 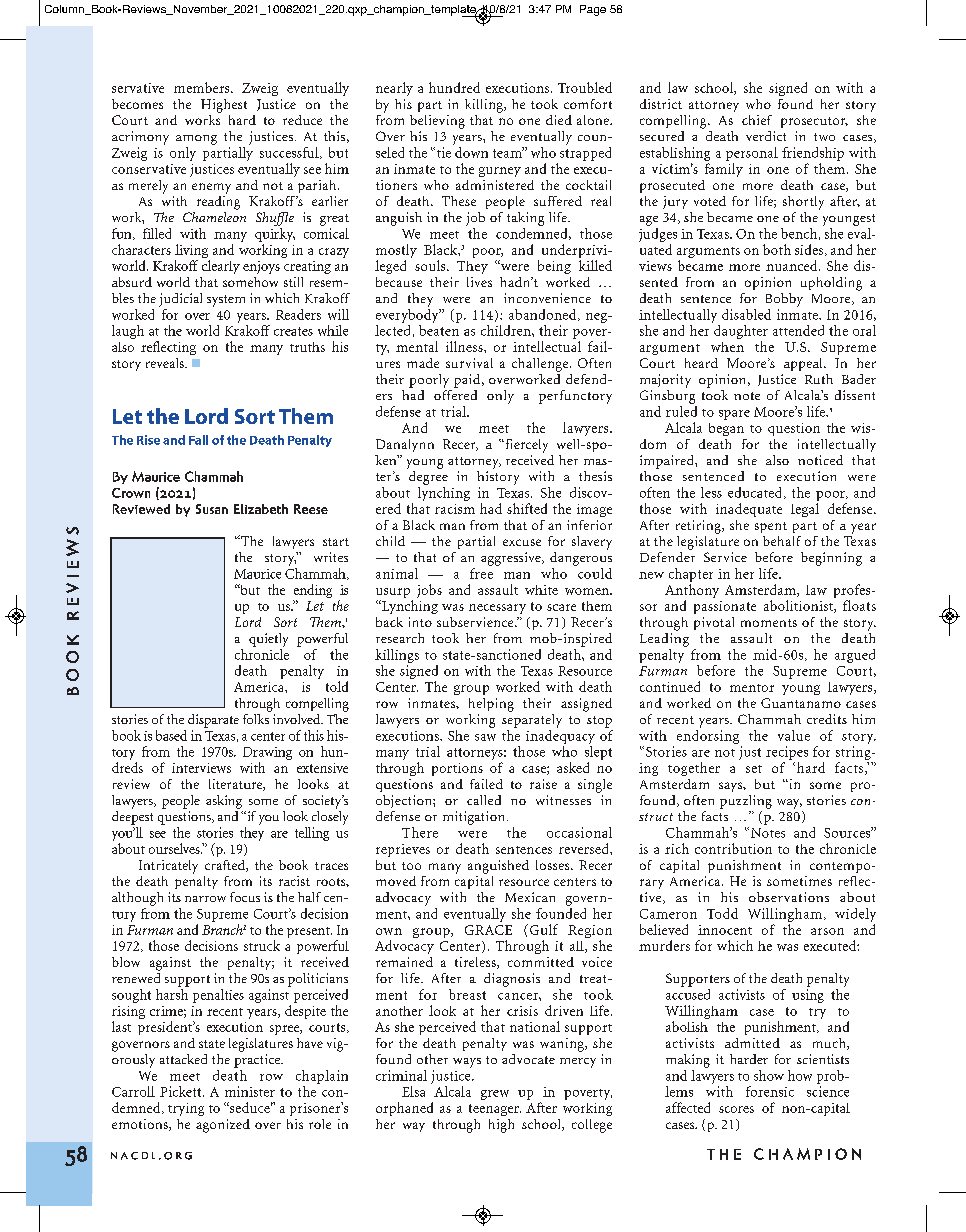 I want to click on Bobby, so click(x=784, y=300).
